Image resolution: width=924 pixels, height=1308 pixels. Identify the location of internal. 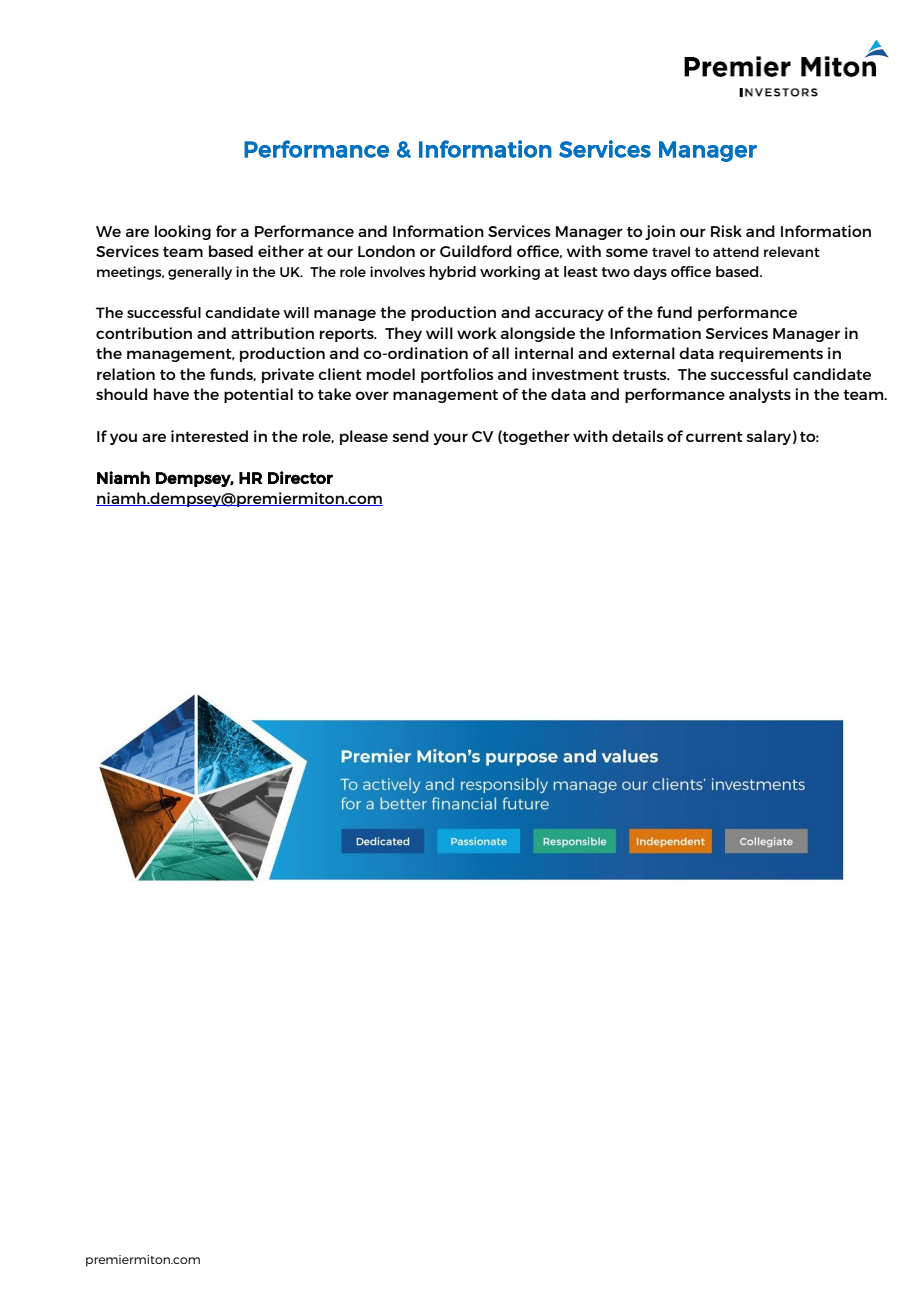
(544, 353).
